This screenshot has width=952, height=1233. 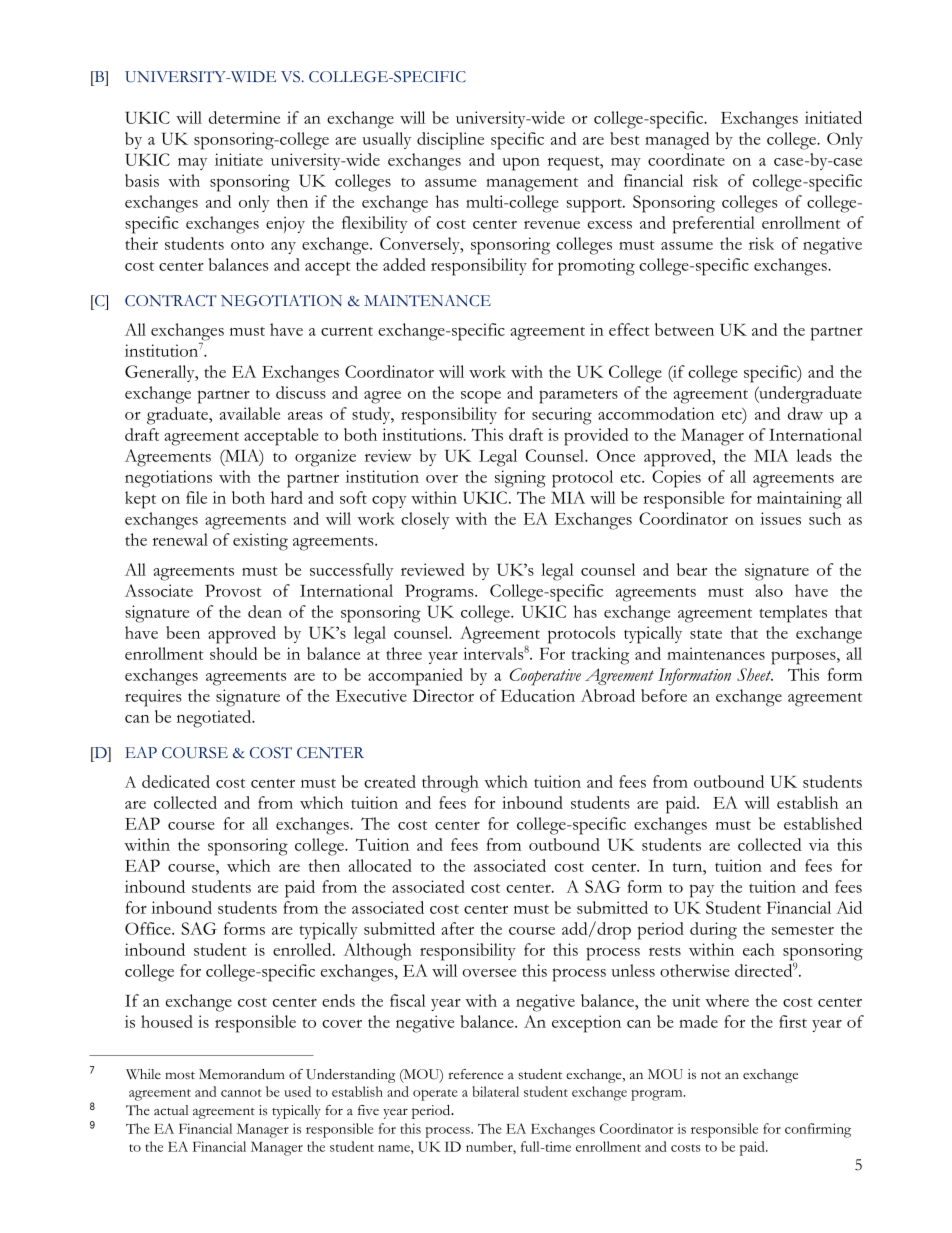 What do you see at coordinates (706, 634) in the screenshot?
I see `state` at bounding box center [706, 634].
